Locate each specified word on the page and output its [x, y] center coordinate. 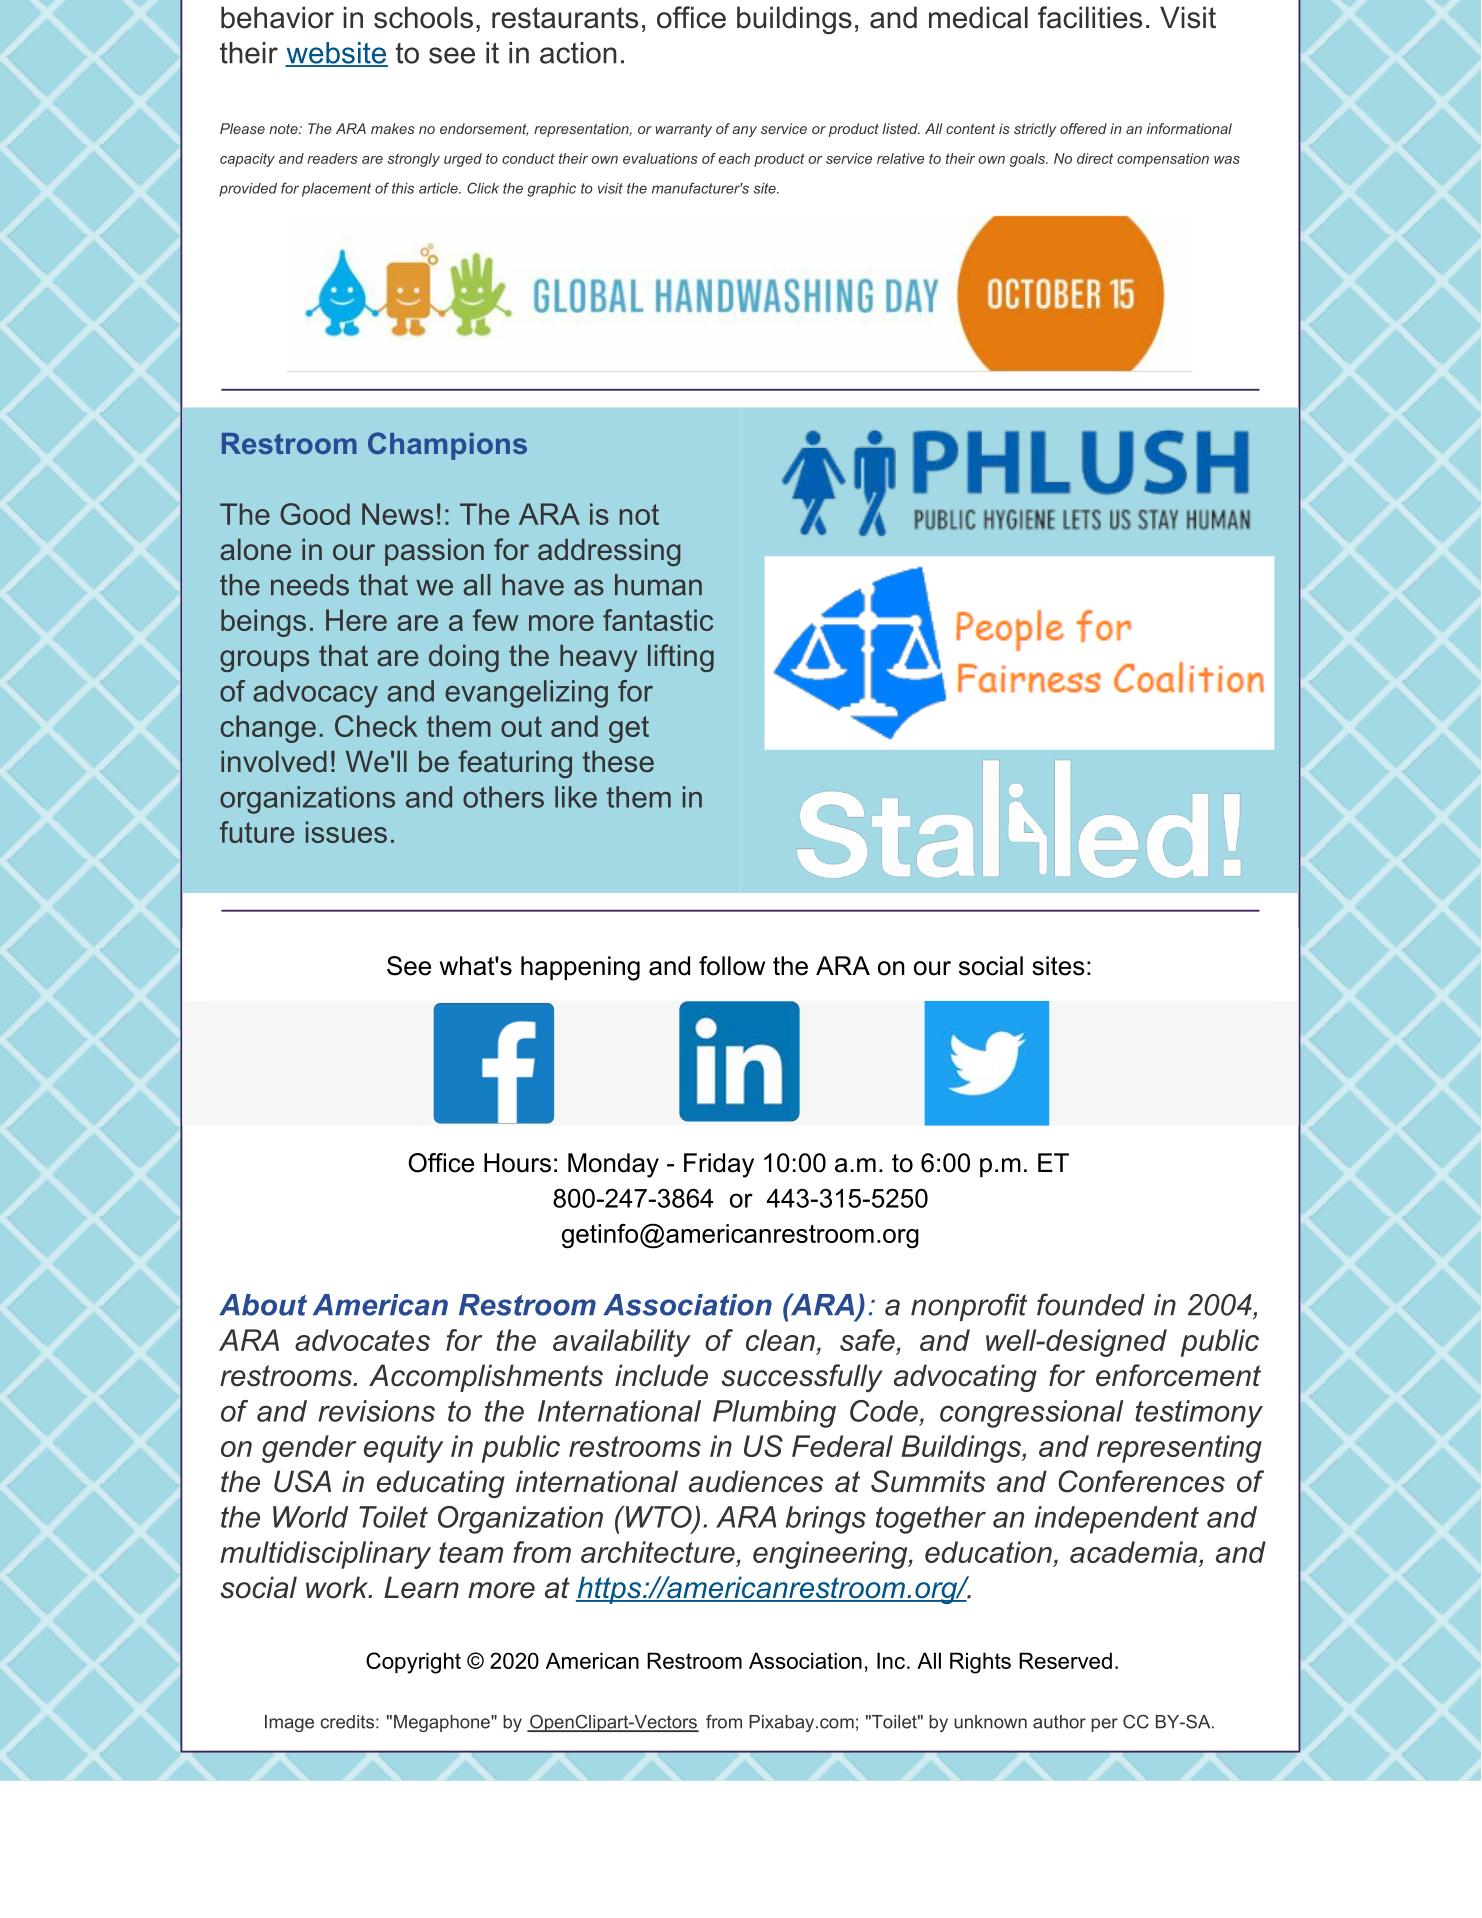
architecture [658, 1552]
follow [732, 966]
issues [346, 832]
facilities [1090, 17]
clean [780, 1340]
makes [392, 128]
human [658, 585]
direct [1095, 158]
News [397, 514]
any [744, 131]
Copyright [413, 1663]
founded [1091, 1304]
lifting [681, 658]
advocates [362, 1340]
